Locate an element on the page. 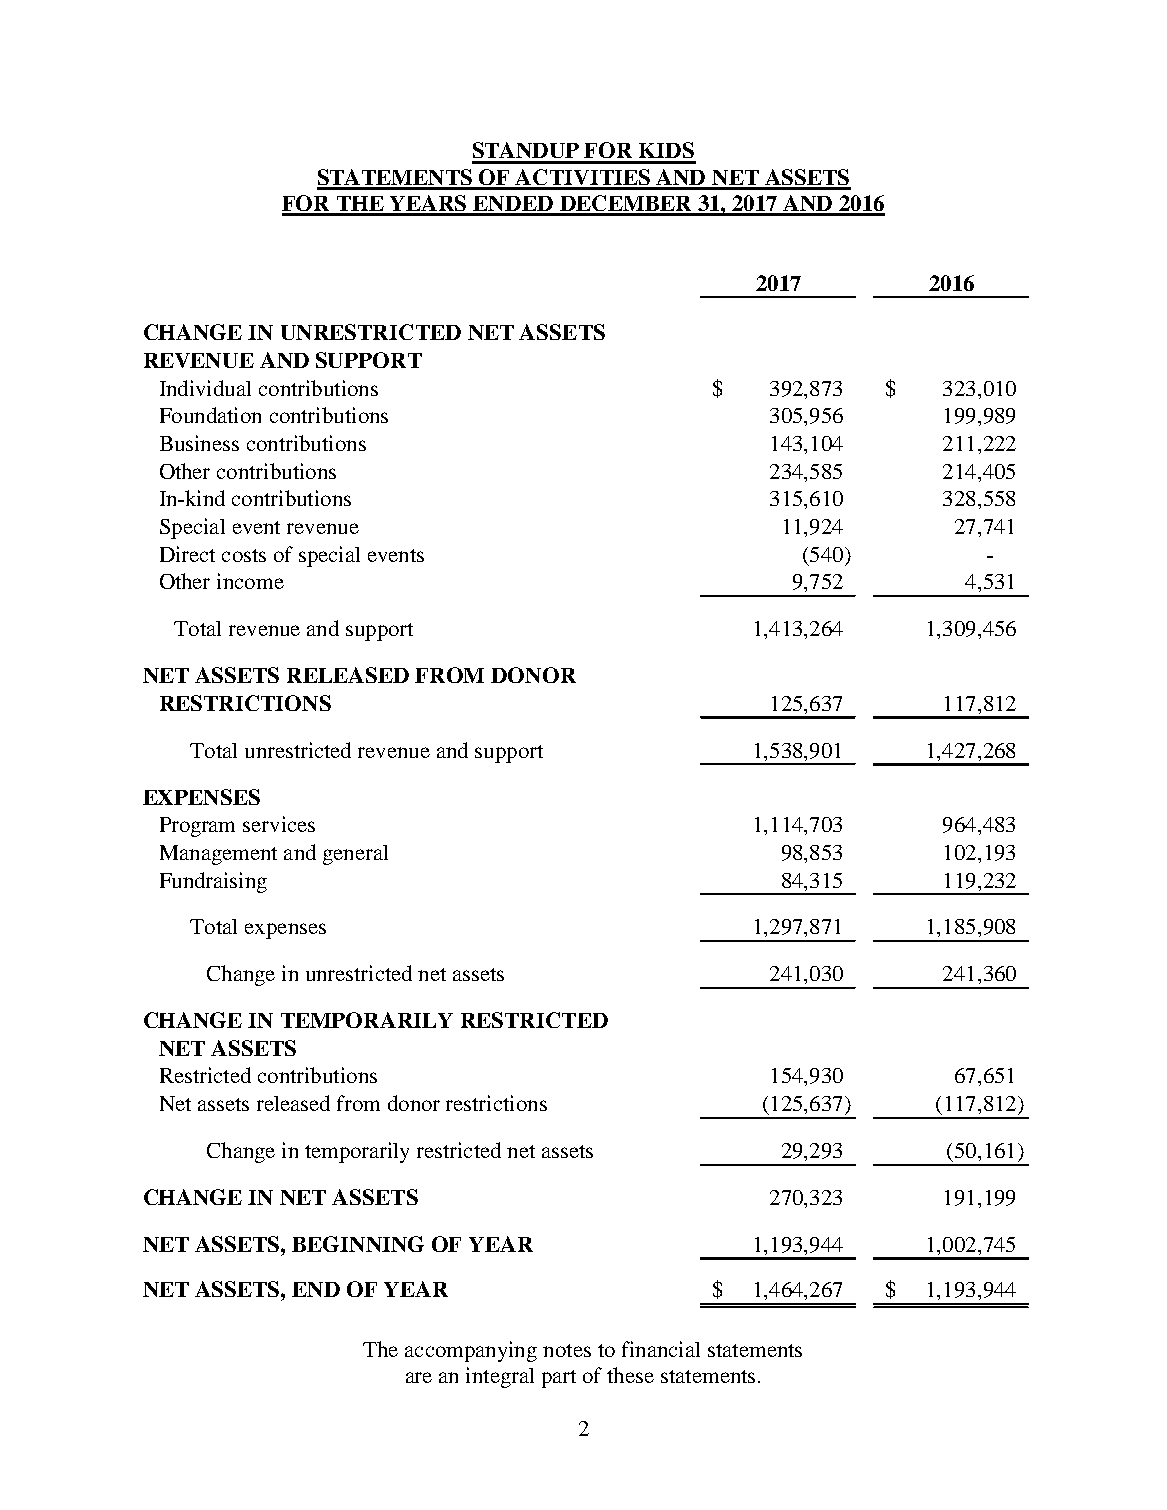  general is located at coordinates (355, 855).
